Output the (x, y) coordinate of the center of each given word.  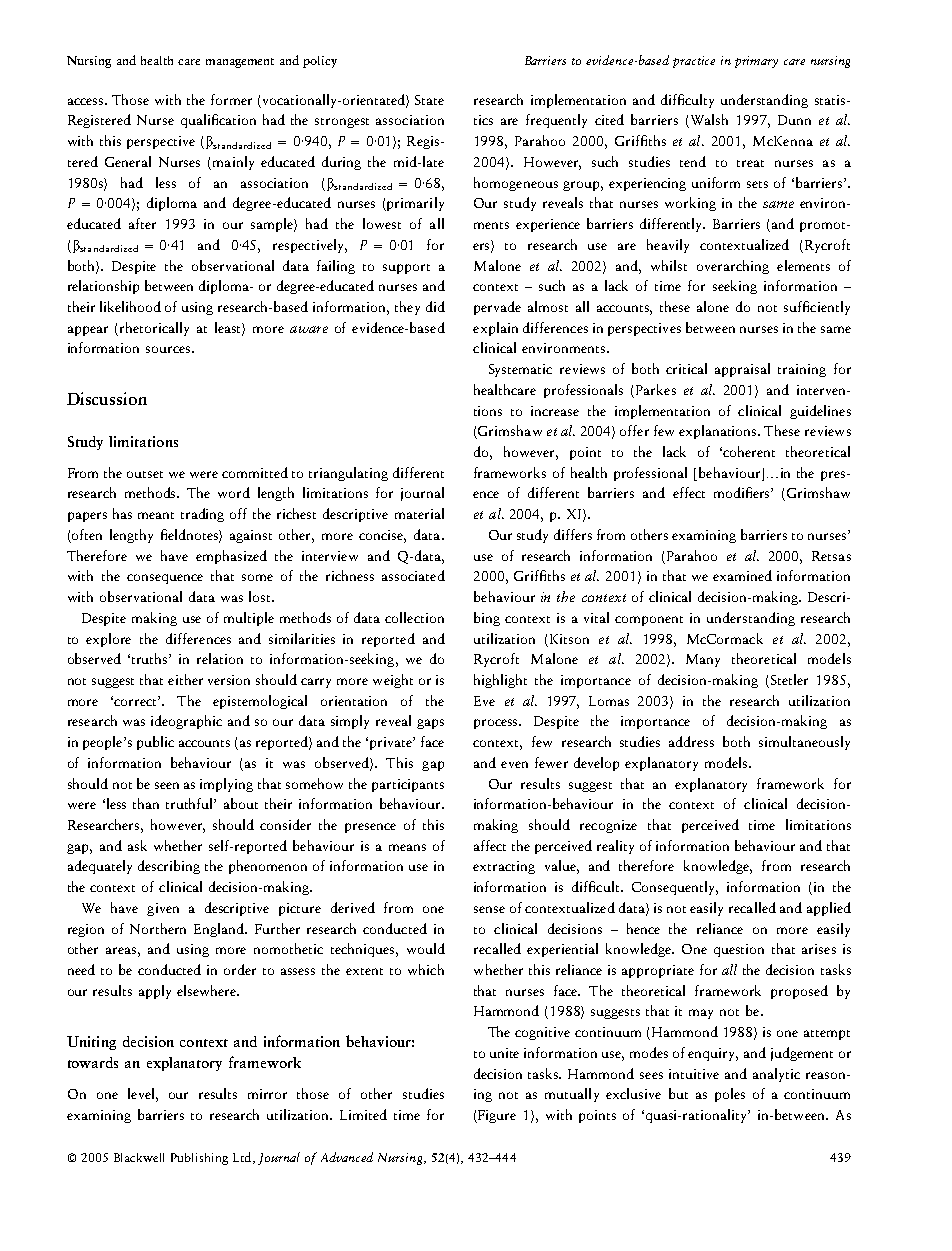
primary (756, 62)
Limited (363, 1114)
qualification (218, 121)
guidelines (820, 412)
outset (145, 474)
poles (730, 1095)
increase (555, 411)
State (429, 100)
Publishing (199, 1159)
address (691, 741)
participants (408, 785)
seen (167, 785)
